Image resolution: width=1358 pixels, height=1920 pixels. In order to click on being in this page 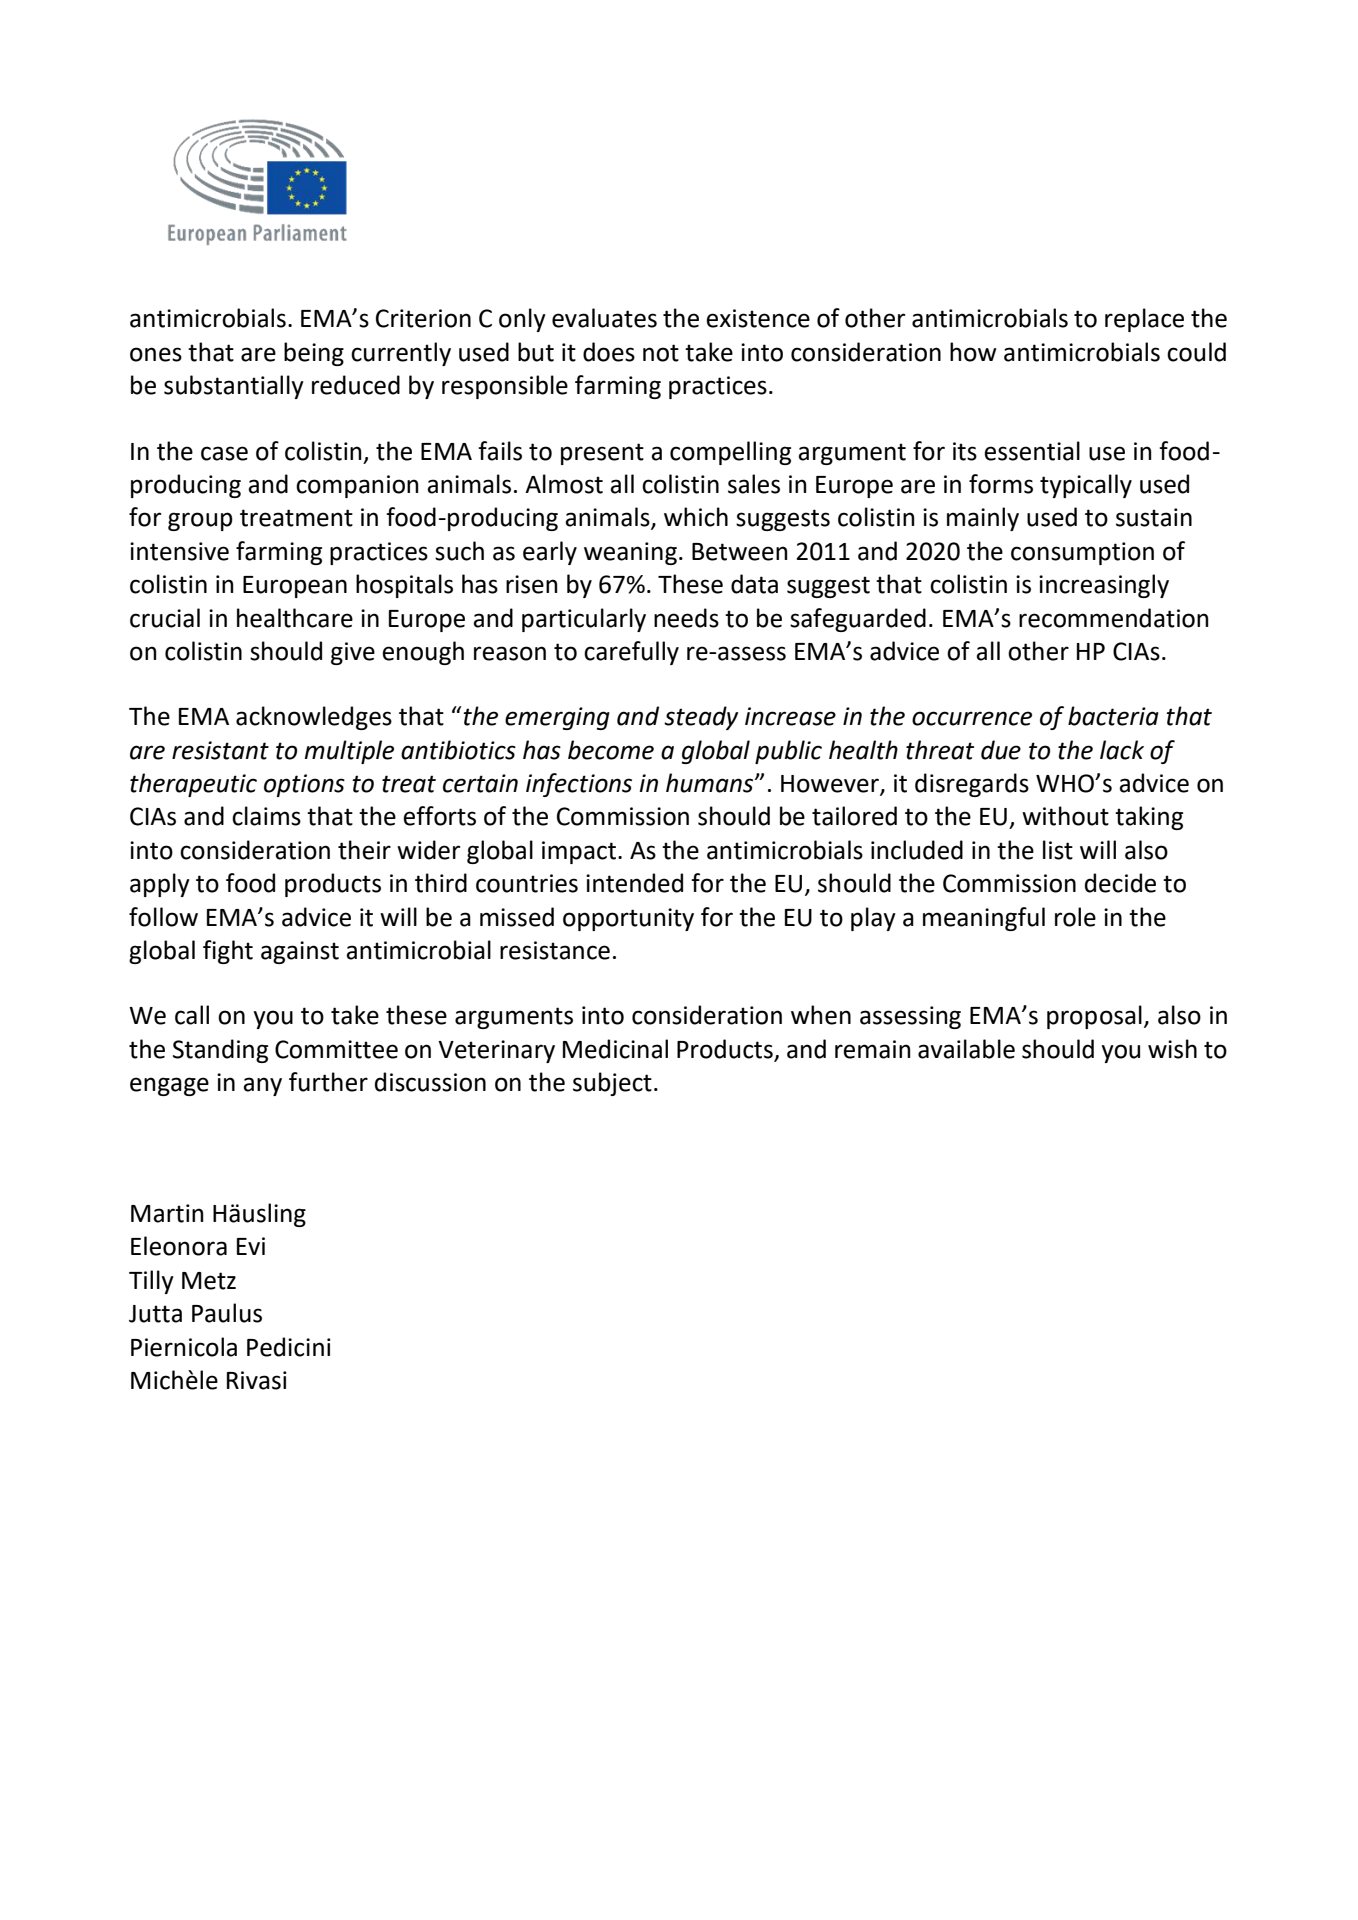, I will do `click(314, 354)`.
